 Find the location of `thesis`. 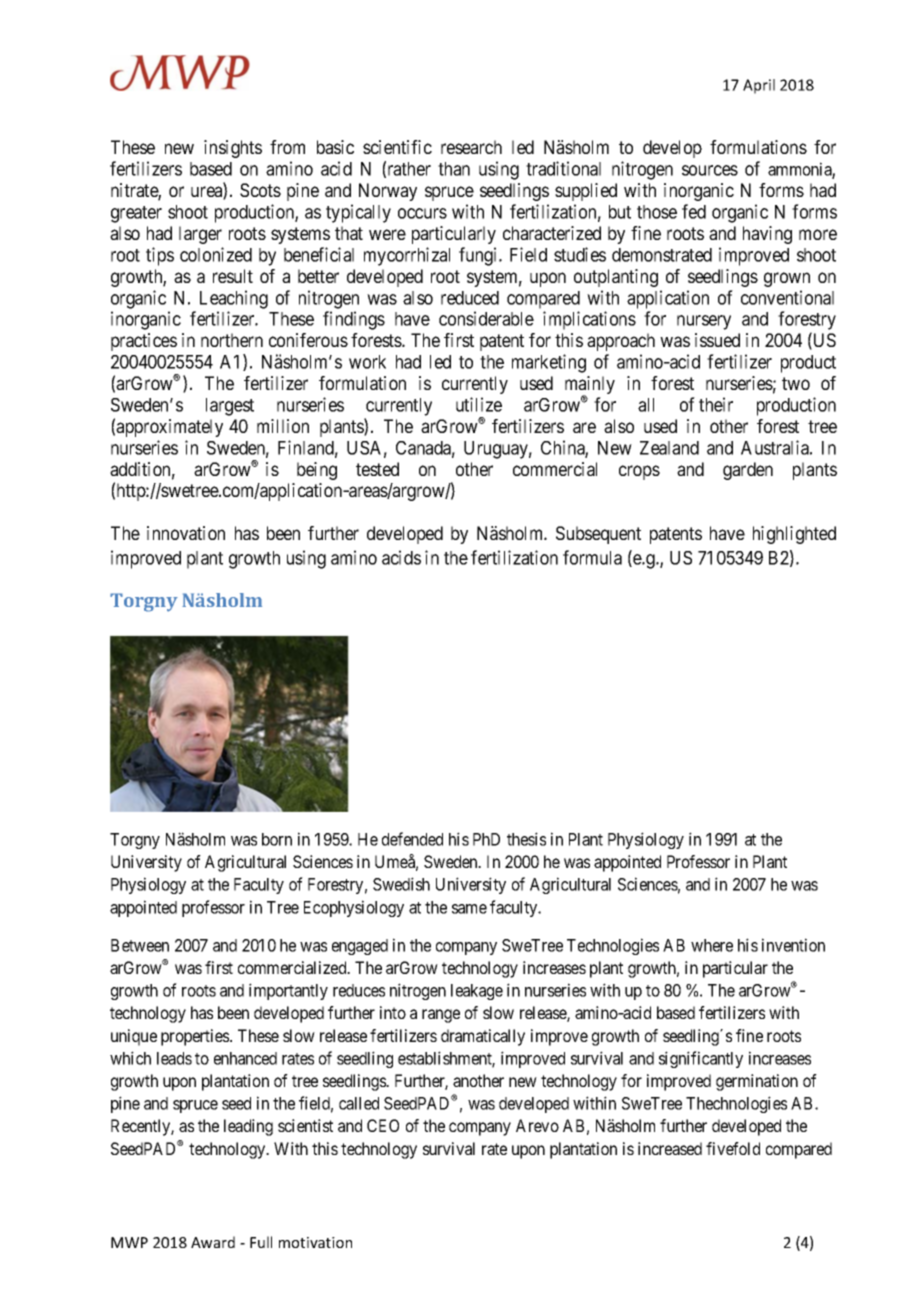

thesis is located at coordinates (526, 839).
